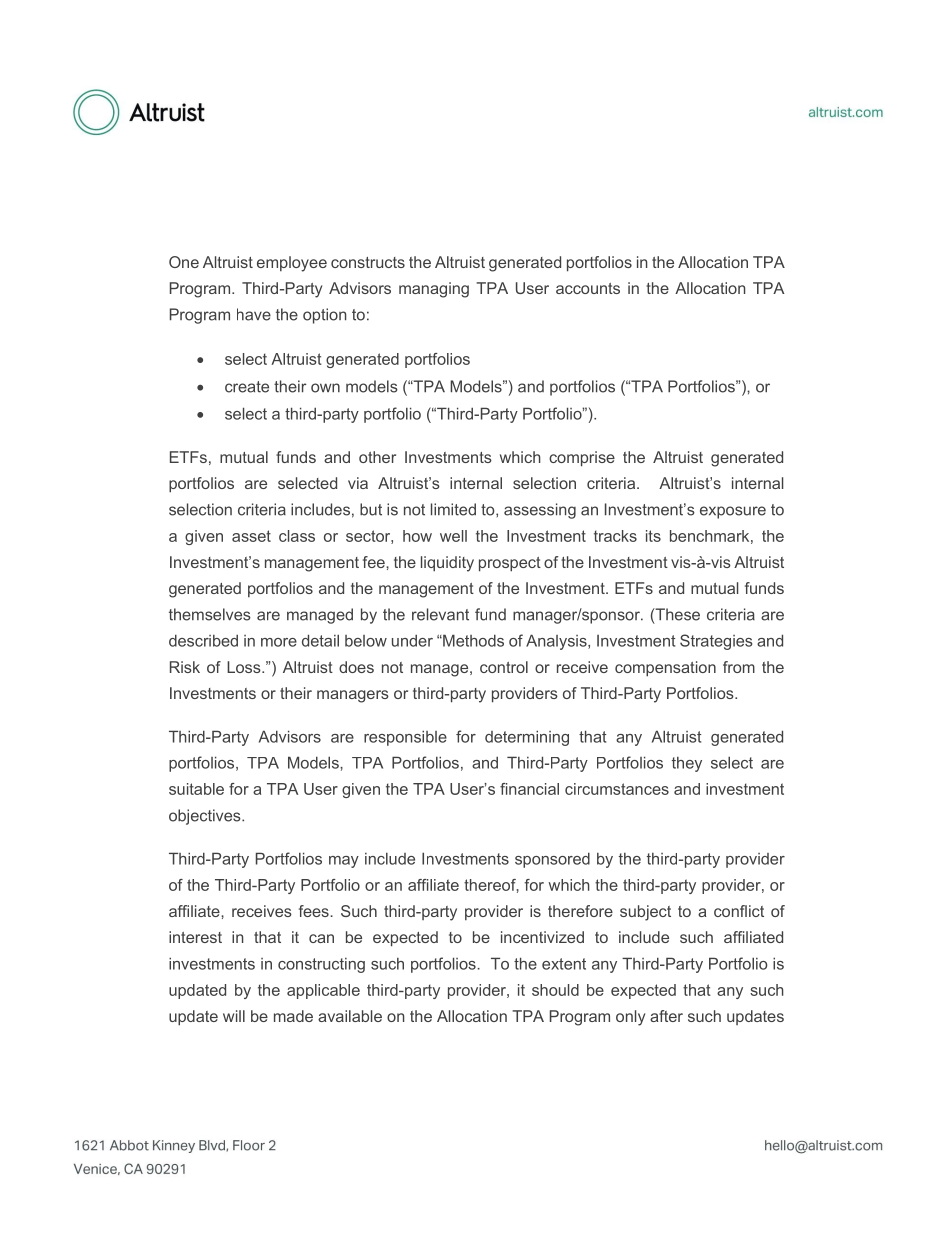  What do you see at coordinates (617, 789) in the image?
I see `circumstances` at bounding box center [617, 789].
